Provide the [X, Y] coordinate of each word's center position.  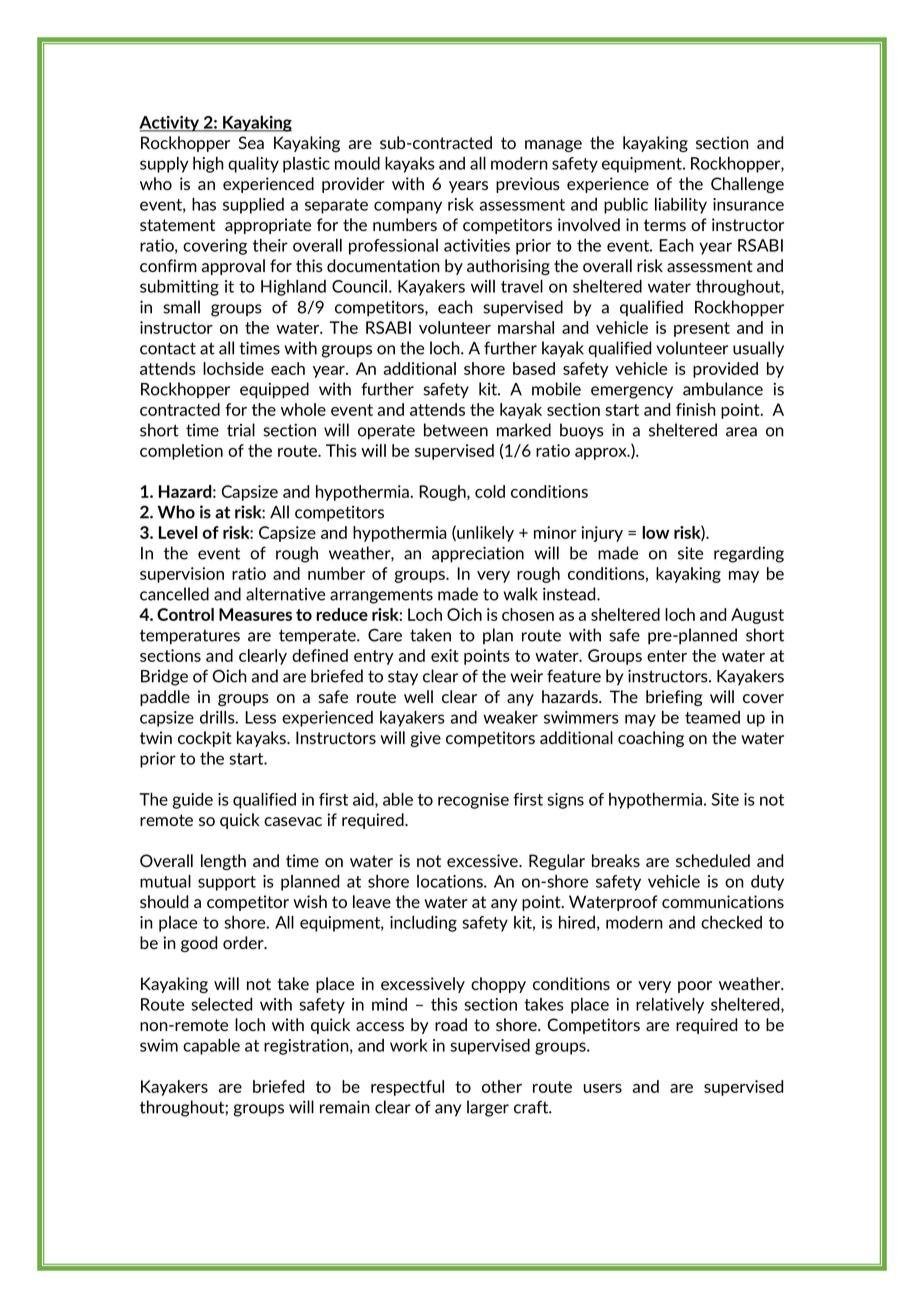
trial [241, 430]
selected [221, 1004]
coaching [651, 739]
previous [528, 185]
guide [192, 801]
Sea [251, 142]
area [741, 432]
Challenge [747, 185]
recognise [473, 801]
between [456, 430]
